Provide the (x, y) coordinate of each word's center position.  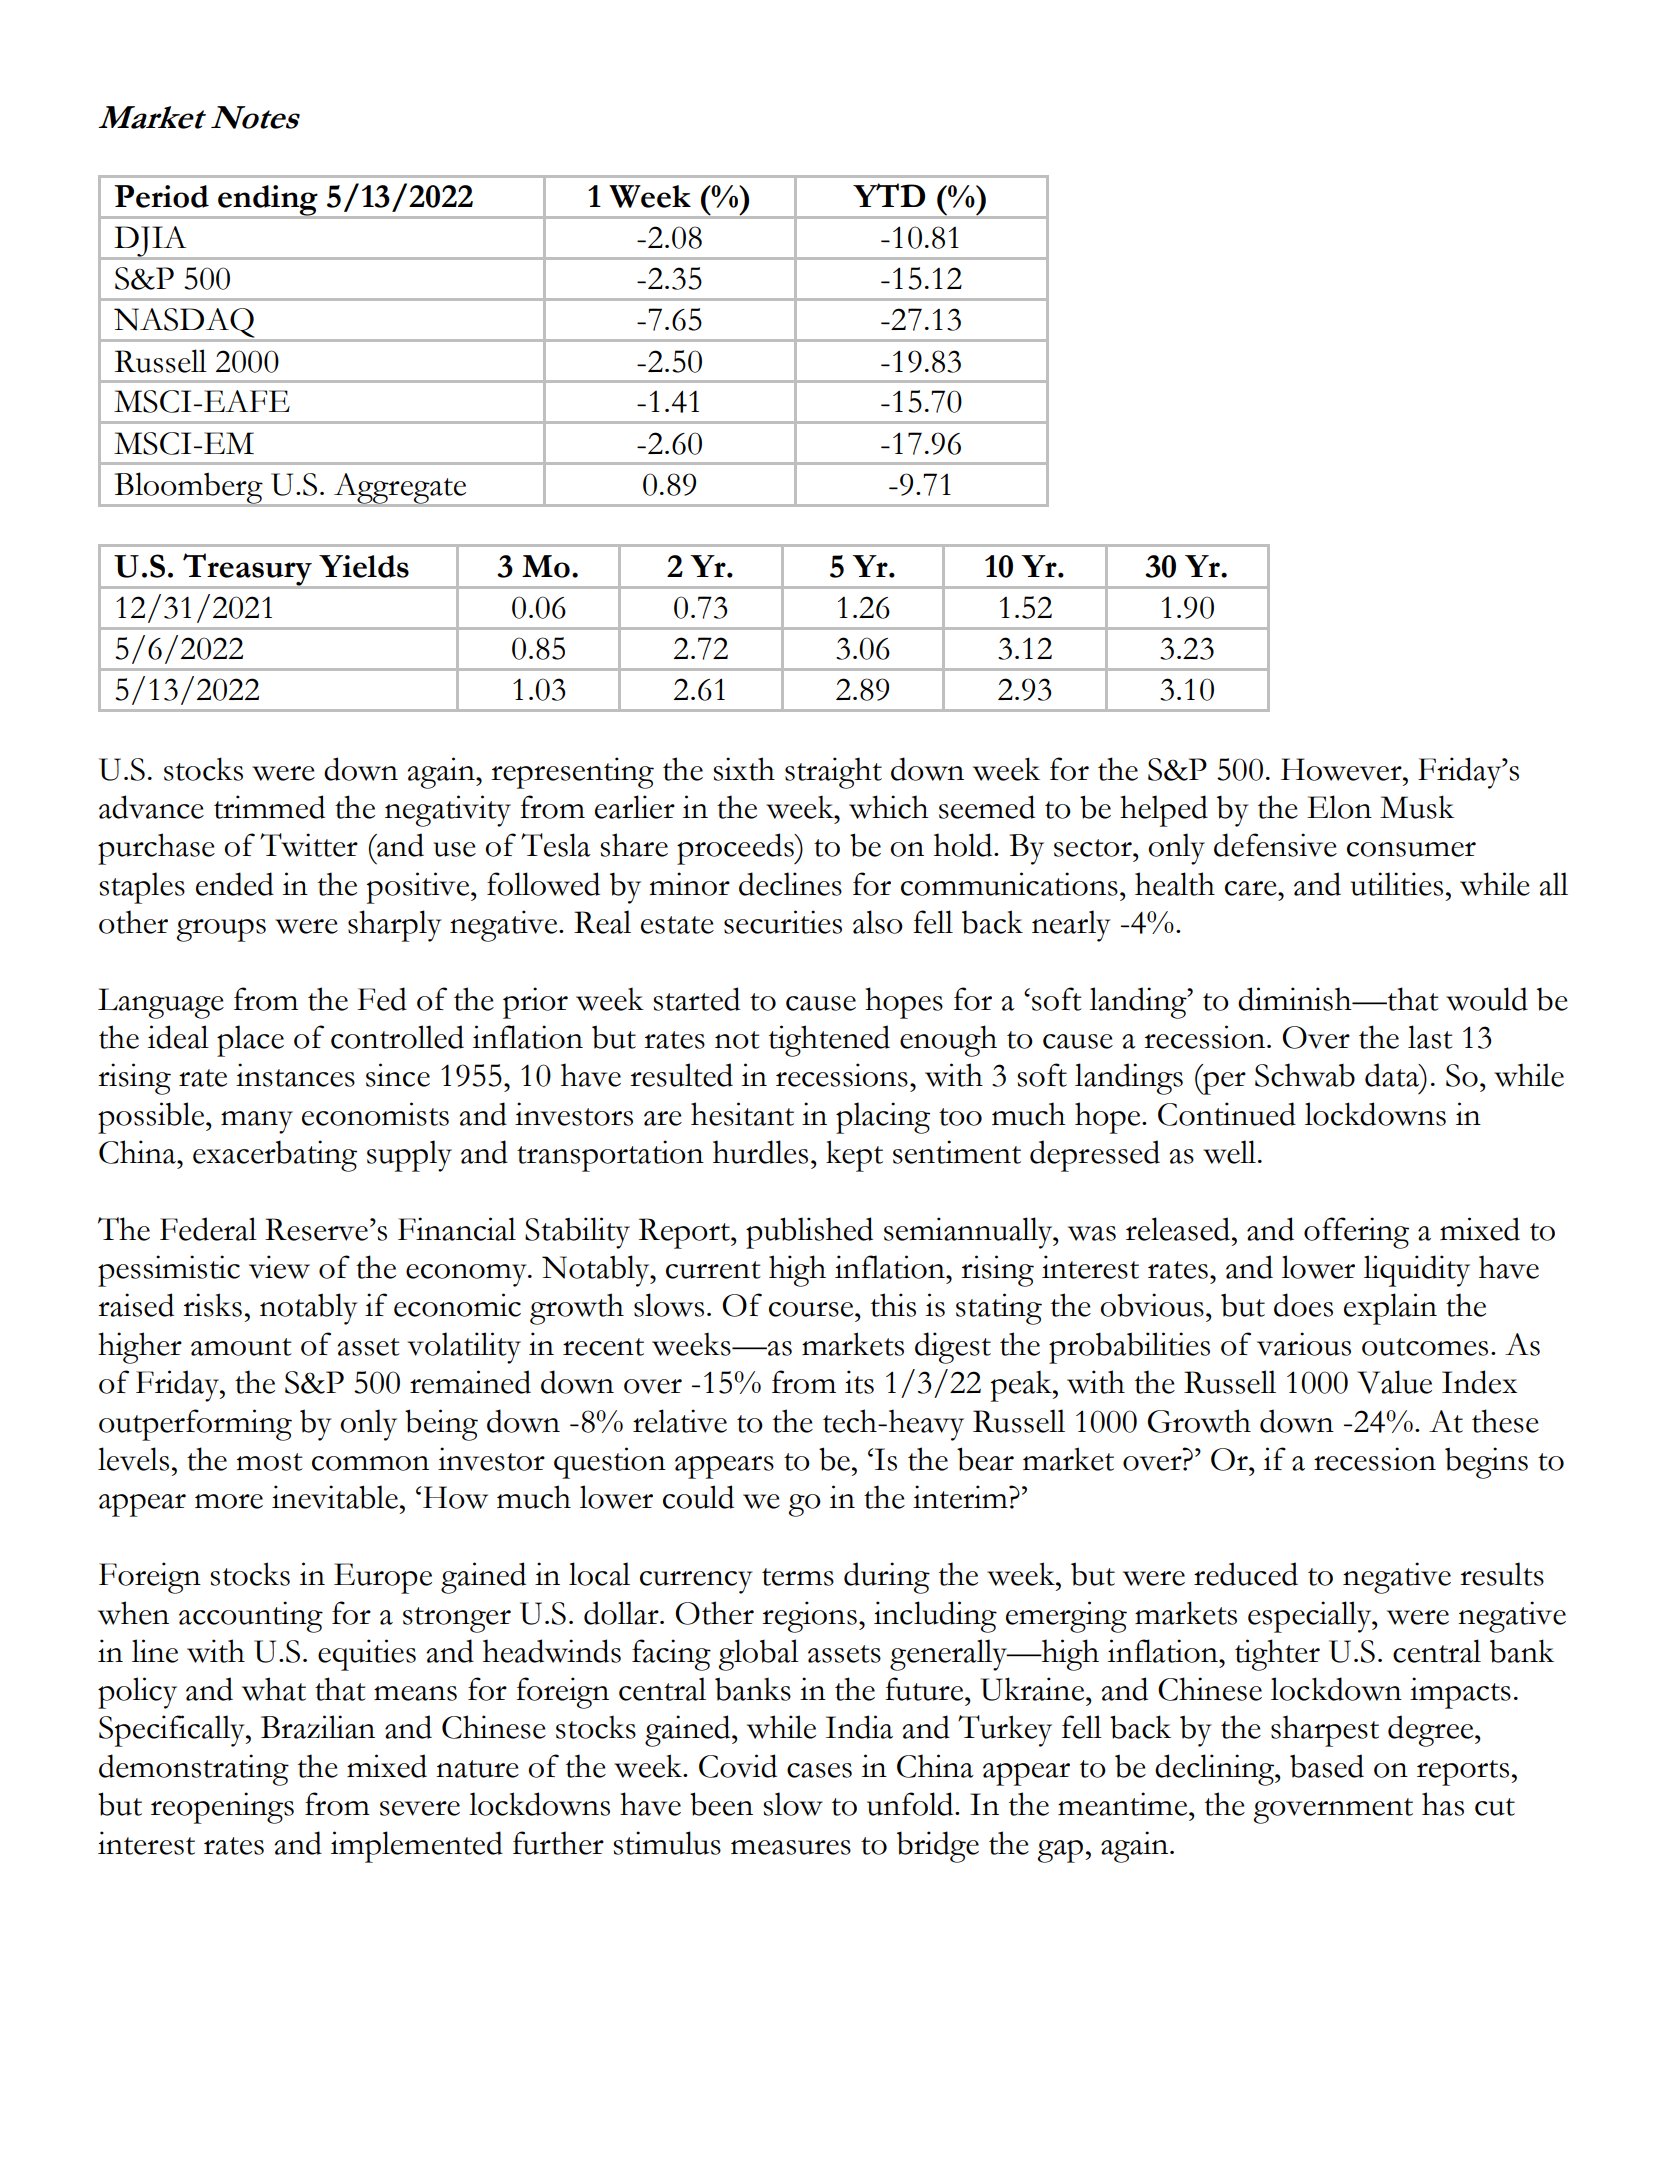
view (279, 1267)
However (1342, 769)
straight (833, 773)
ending (268, 201)
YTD (889, 195)
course (812, 1309)
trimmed (269, 807)
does (1303, 1305)
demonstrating (194, 1770)
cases (819, 1770)
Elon (1339, 807)
